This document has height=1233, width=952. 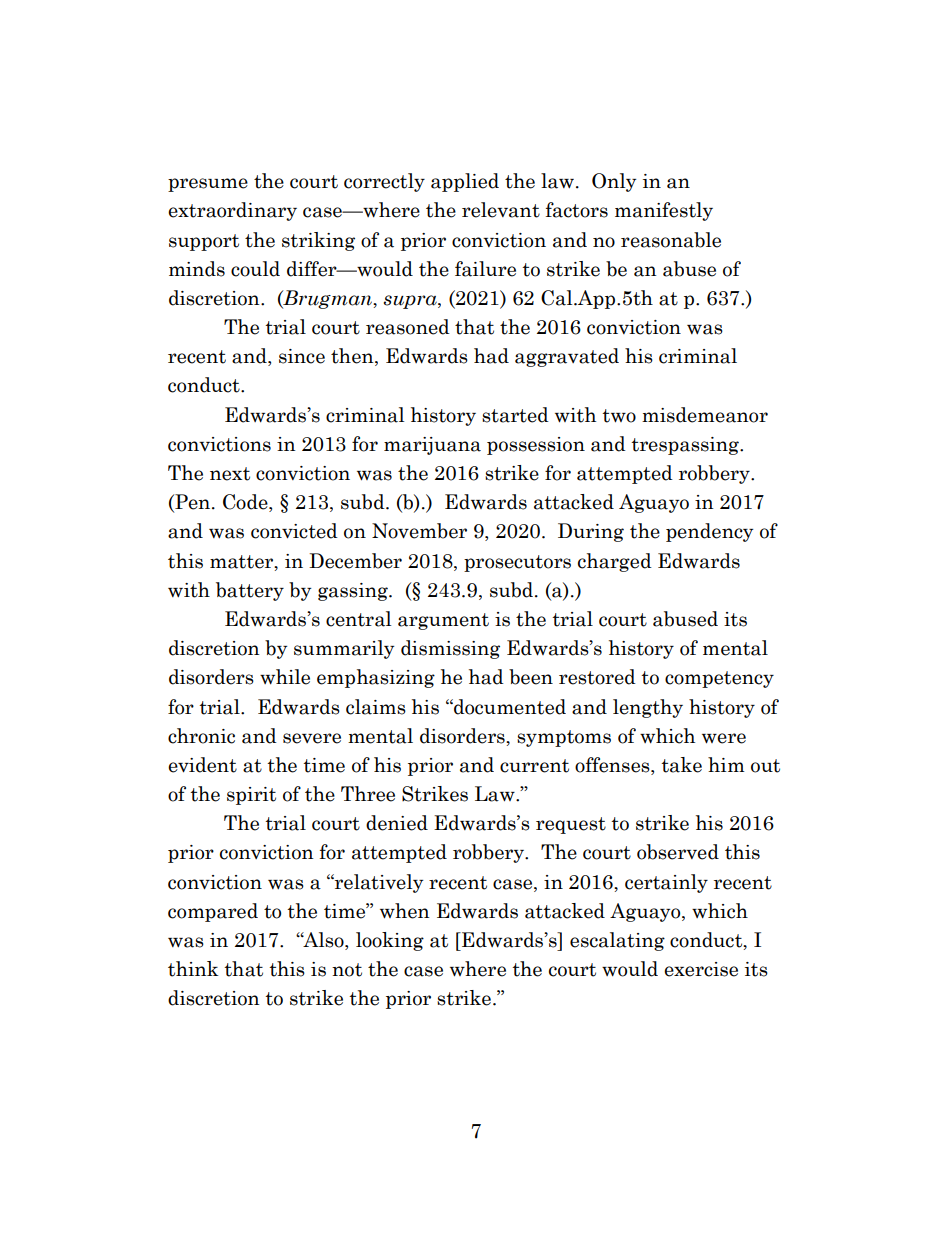 I want to click on looking, so click(x=390, y=941).
